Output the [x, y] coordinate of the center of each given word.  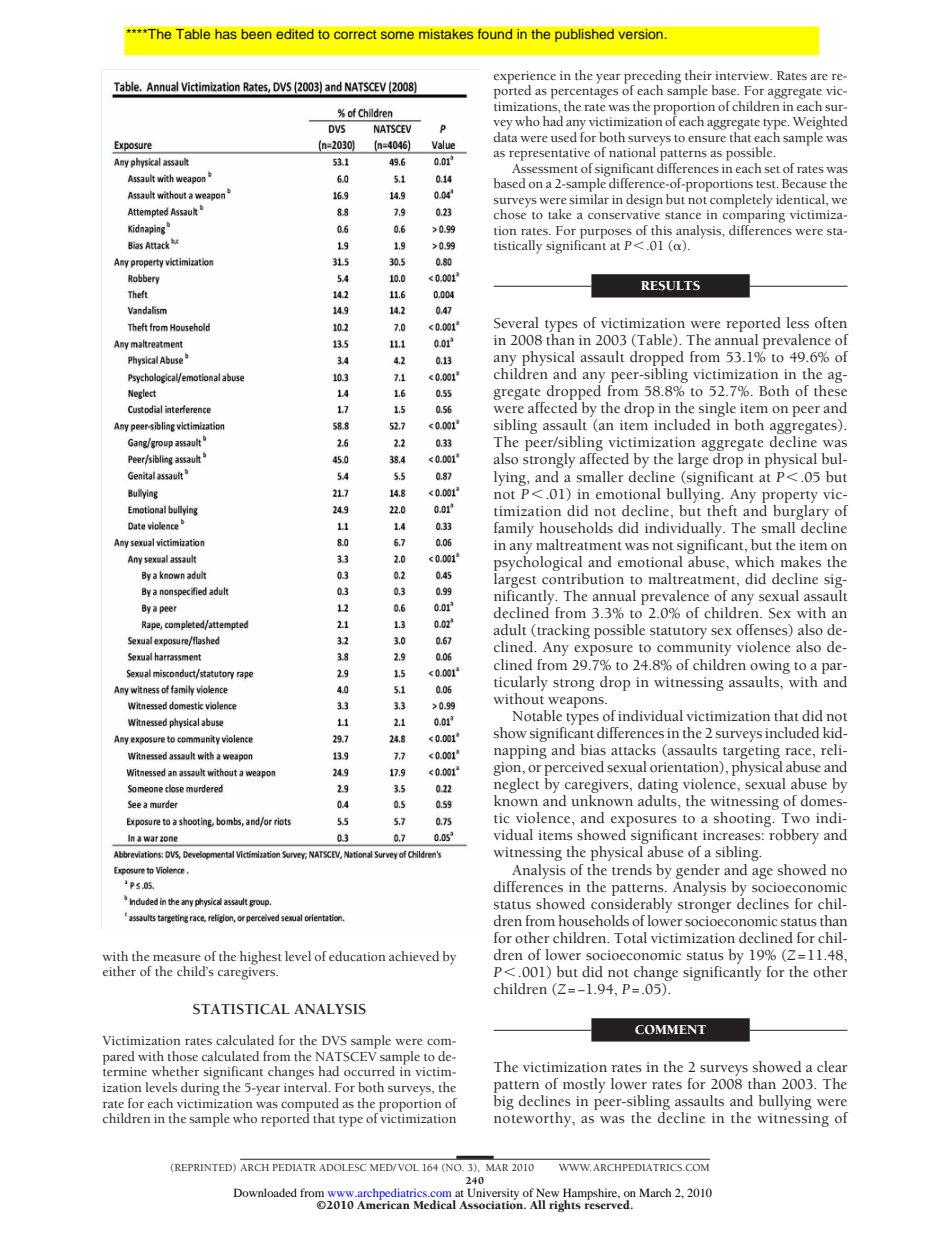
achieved [414, 956]
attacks [633, 750]
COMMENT [670, 1030]
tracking [562, 631]
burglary [801, 511]
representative [549, 154]
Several [516, 323]
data [505, 135]
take [560, 214]
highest [261, 958]
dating [658, 785]
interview [743, 75]
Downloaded [265, 1192]
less [797, 322]
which [754, 562]
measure [177, 958]
